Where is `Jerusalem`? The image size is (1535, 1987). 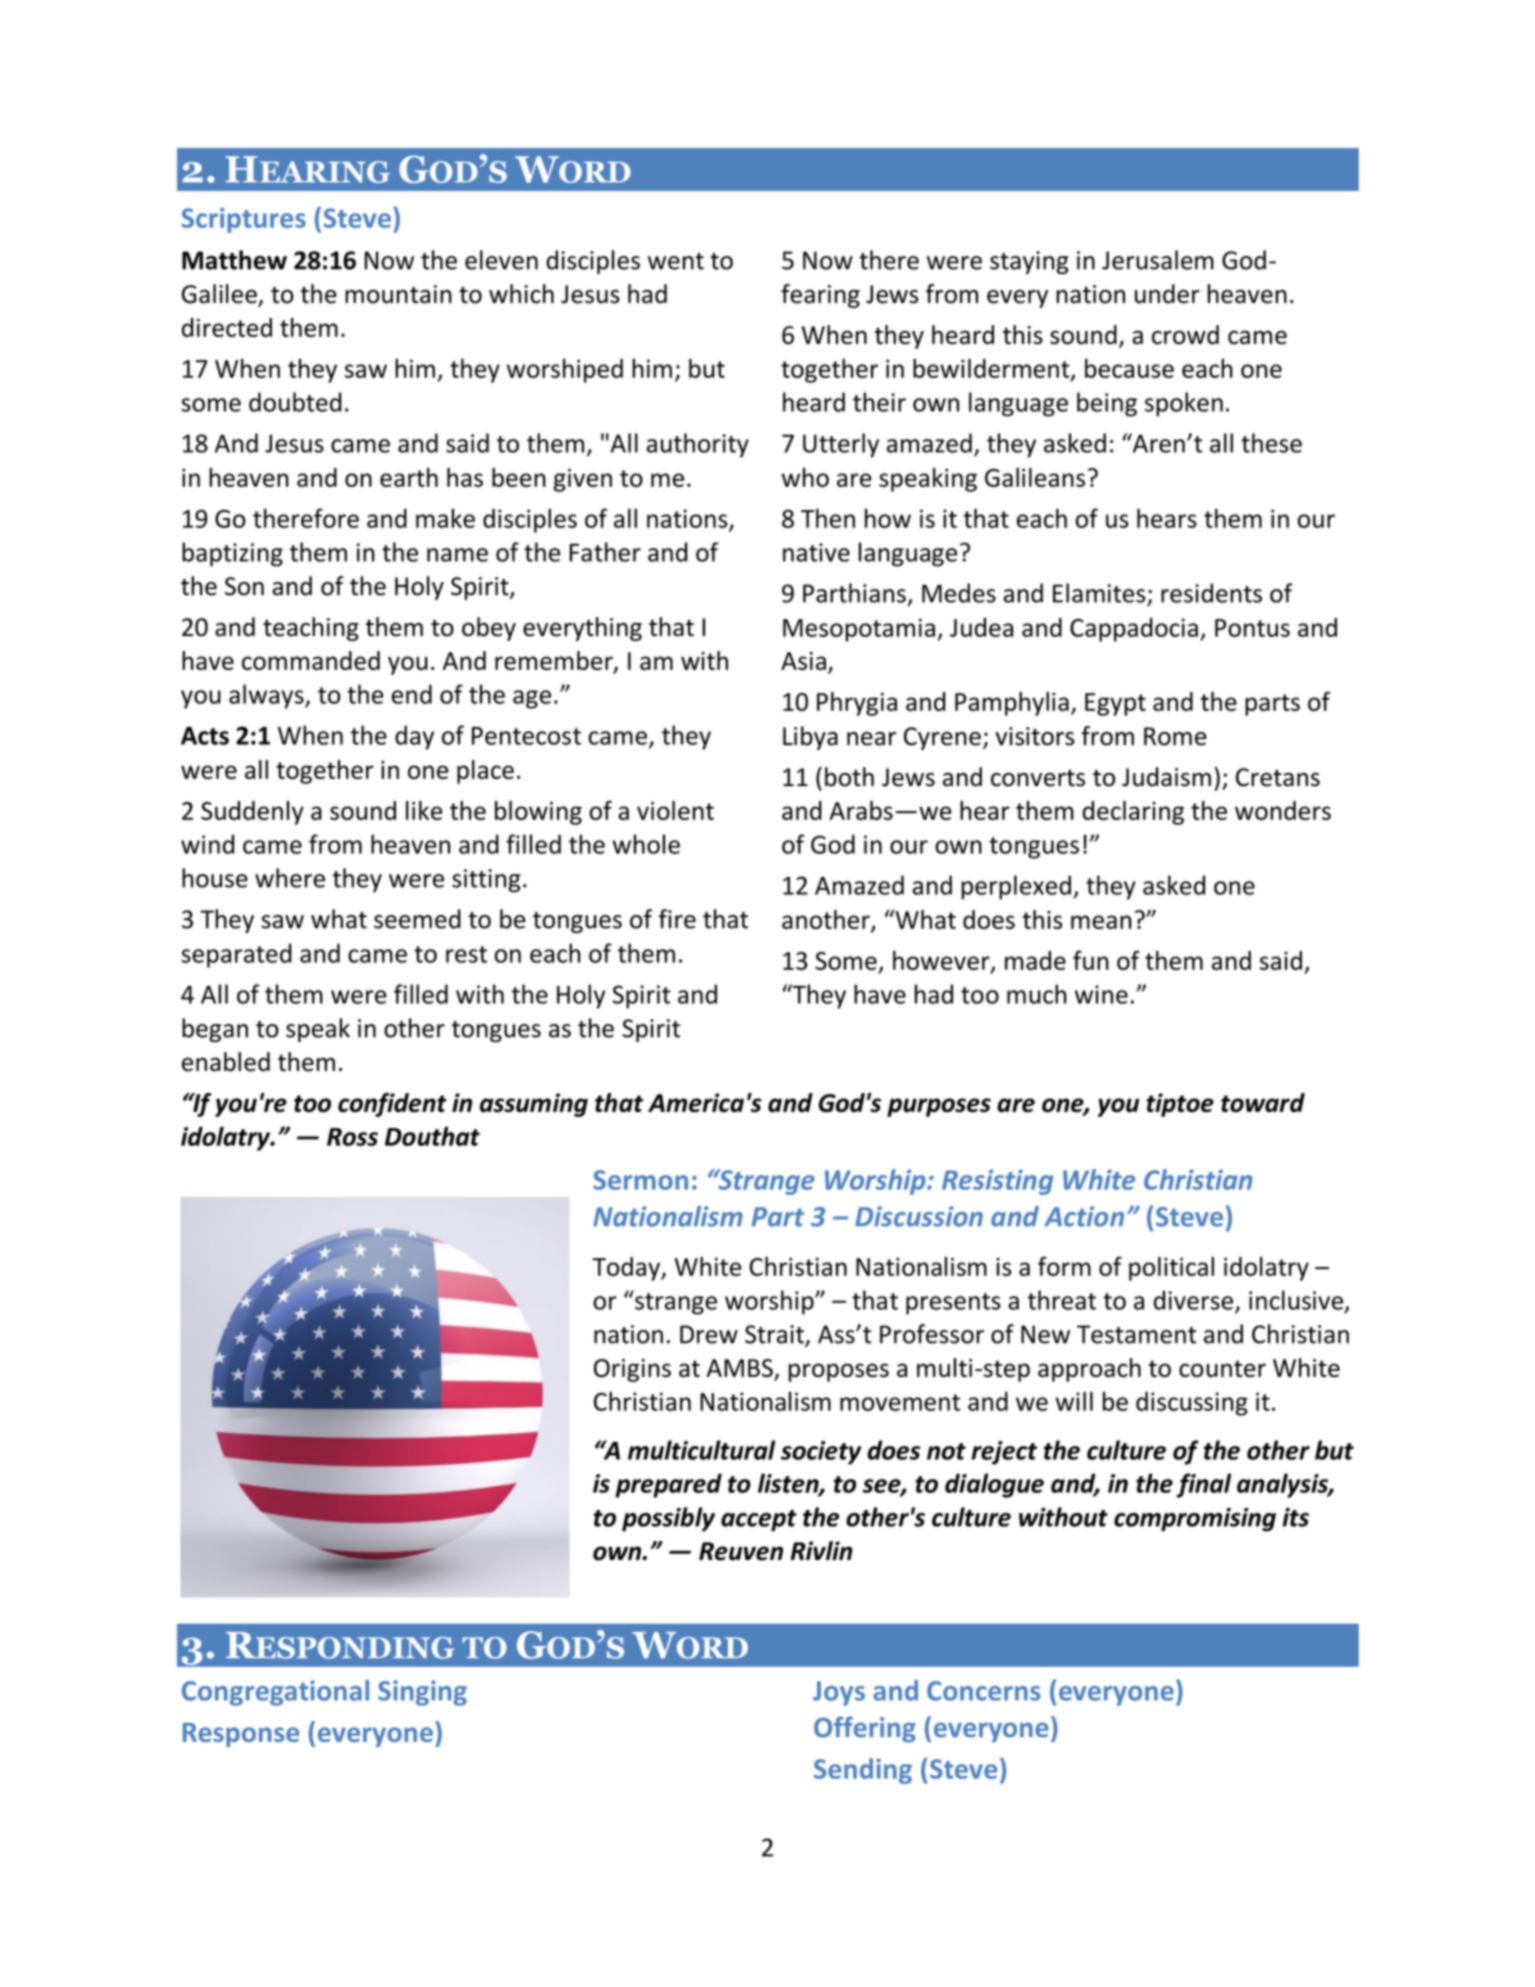 Jerusalem is located at coordinates (1158, 260).
